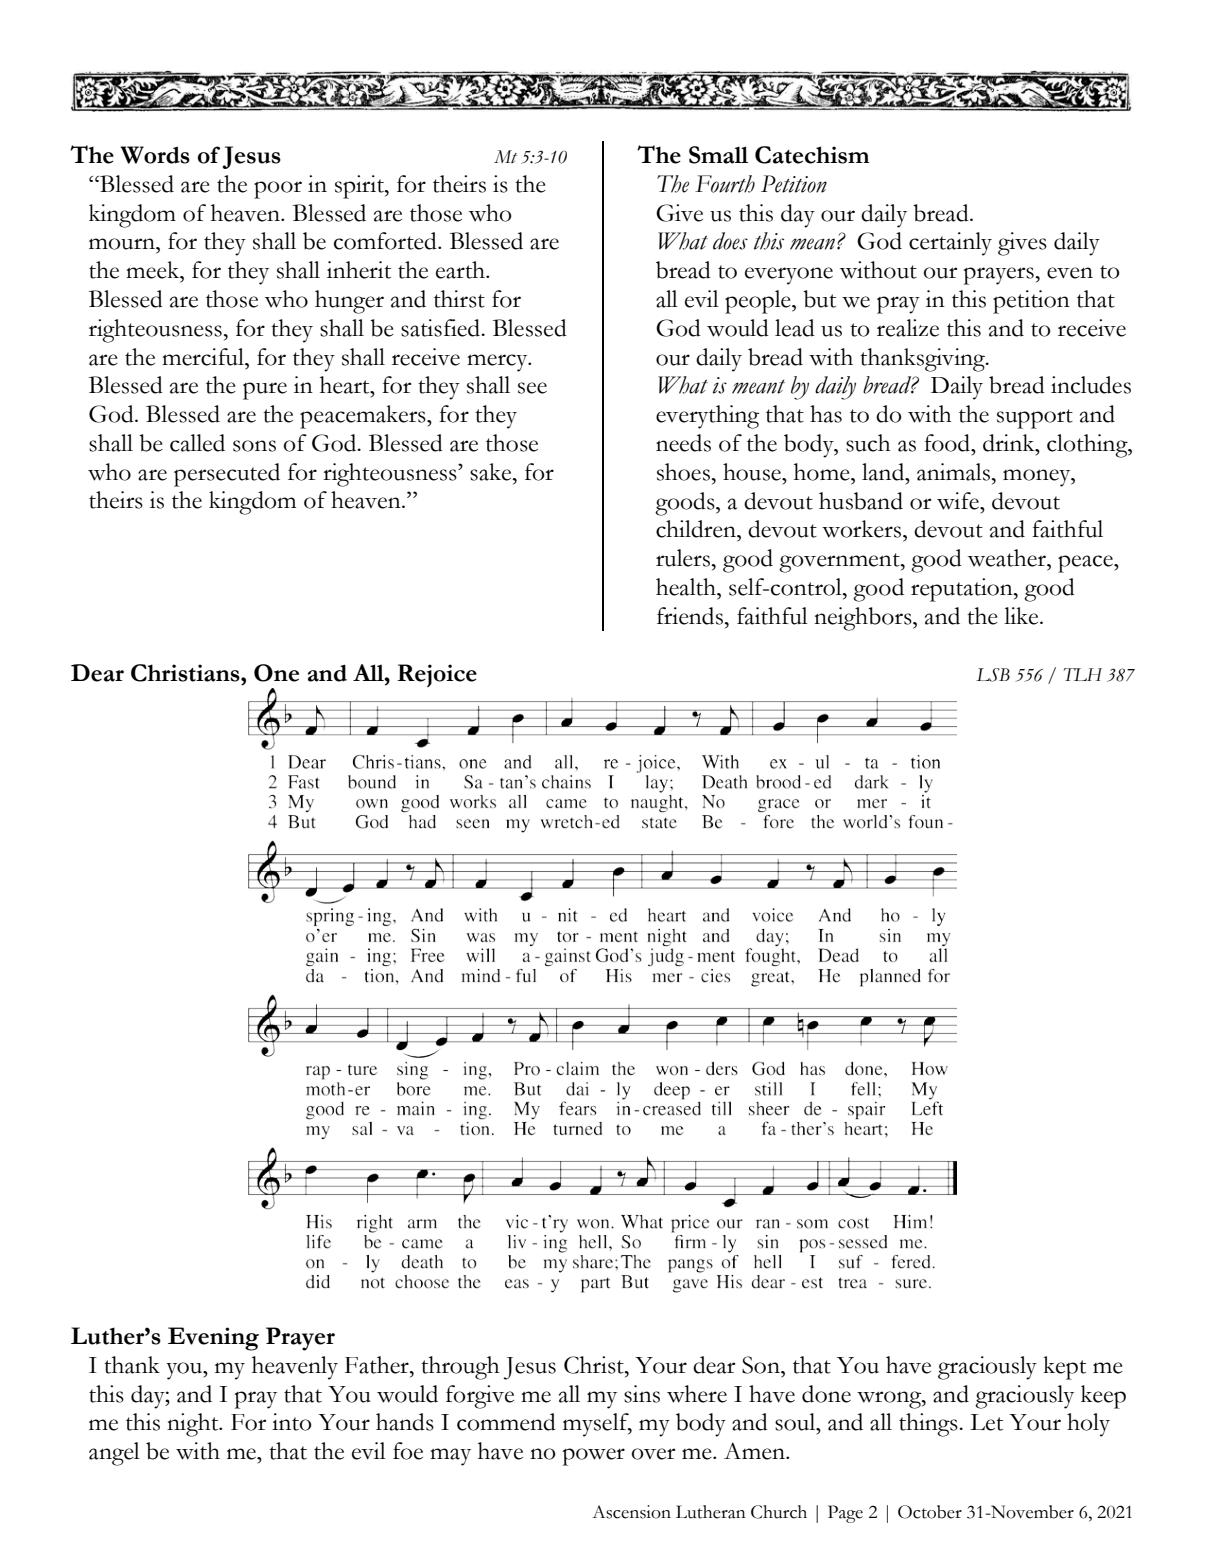 Image resolution: width=1205 pixels, height=1559 pixels. What do you see at coordinates (690, 616) in the image?
I see `friends` at bounding box center [690, 616].
